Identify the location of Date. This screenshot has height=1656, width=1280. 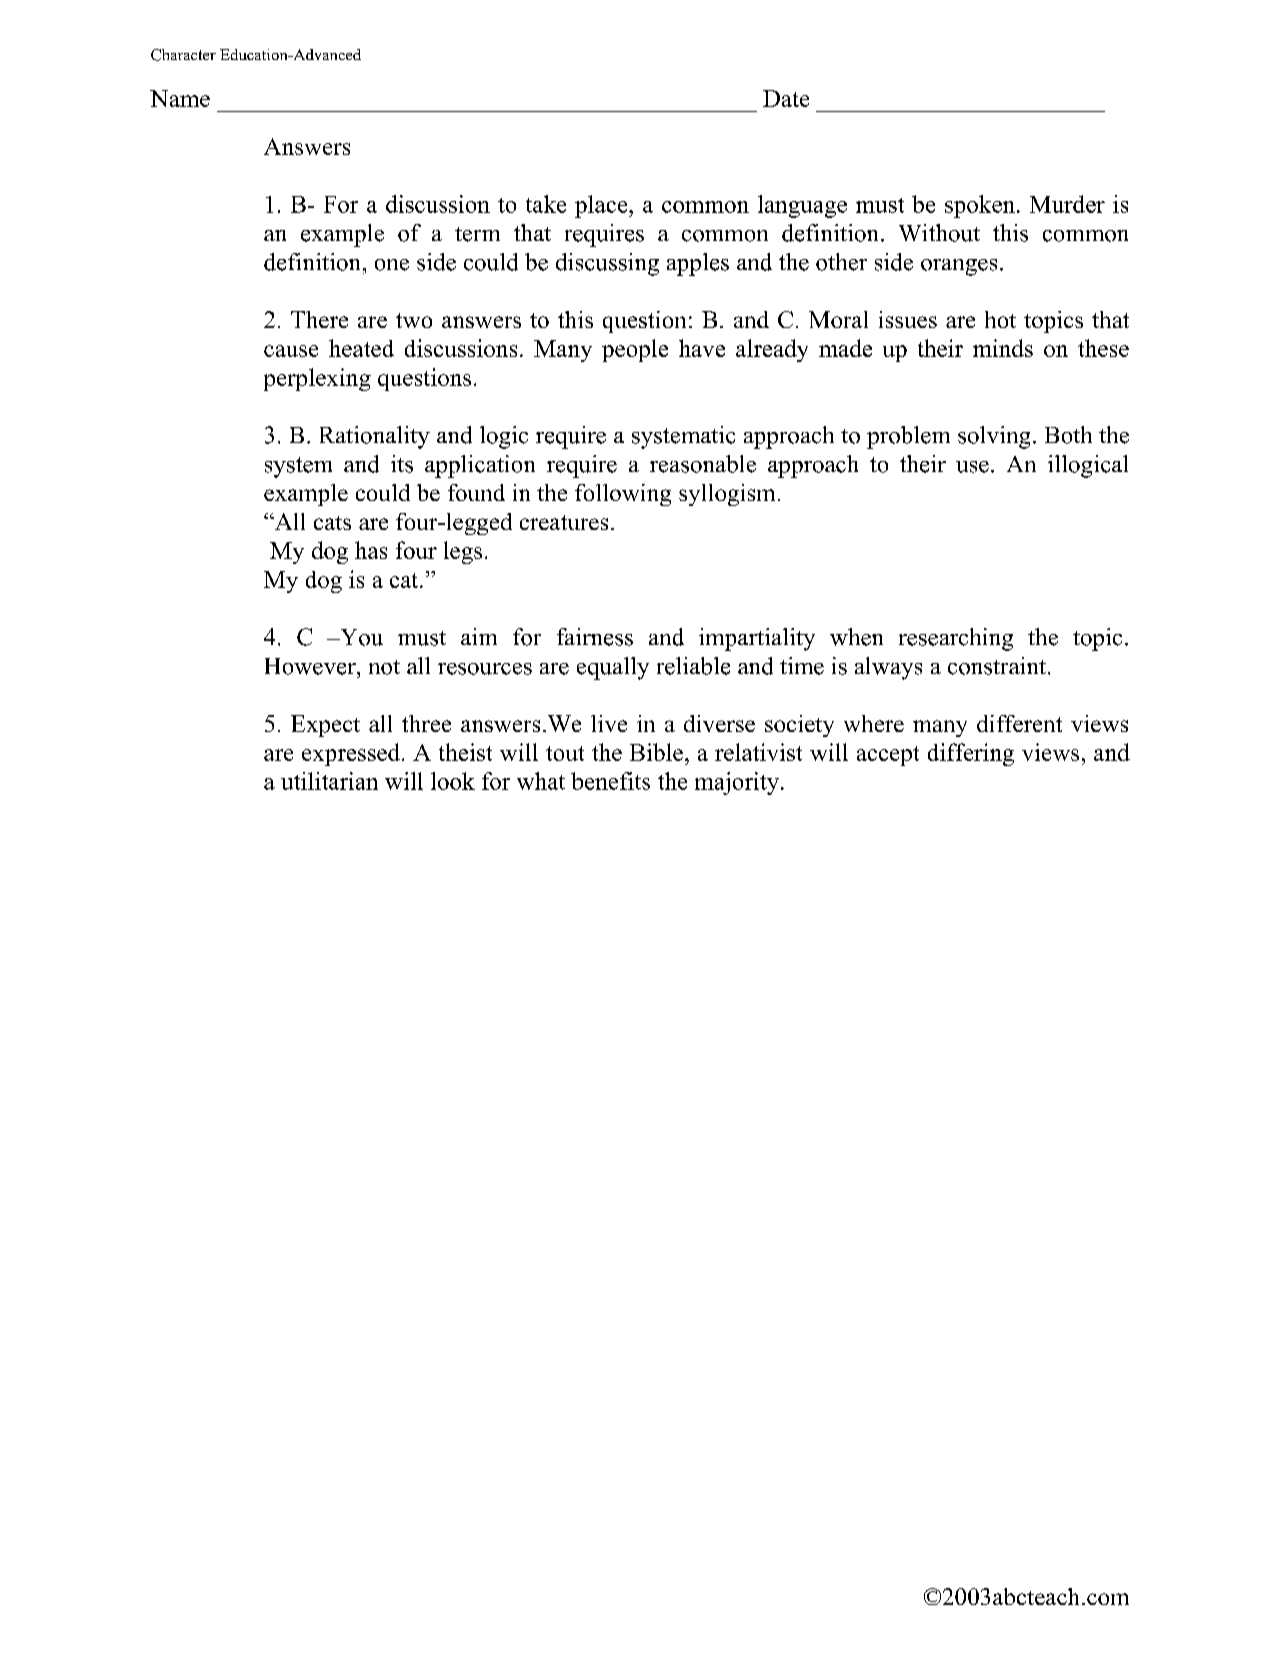
(786, 98).
